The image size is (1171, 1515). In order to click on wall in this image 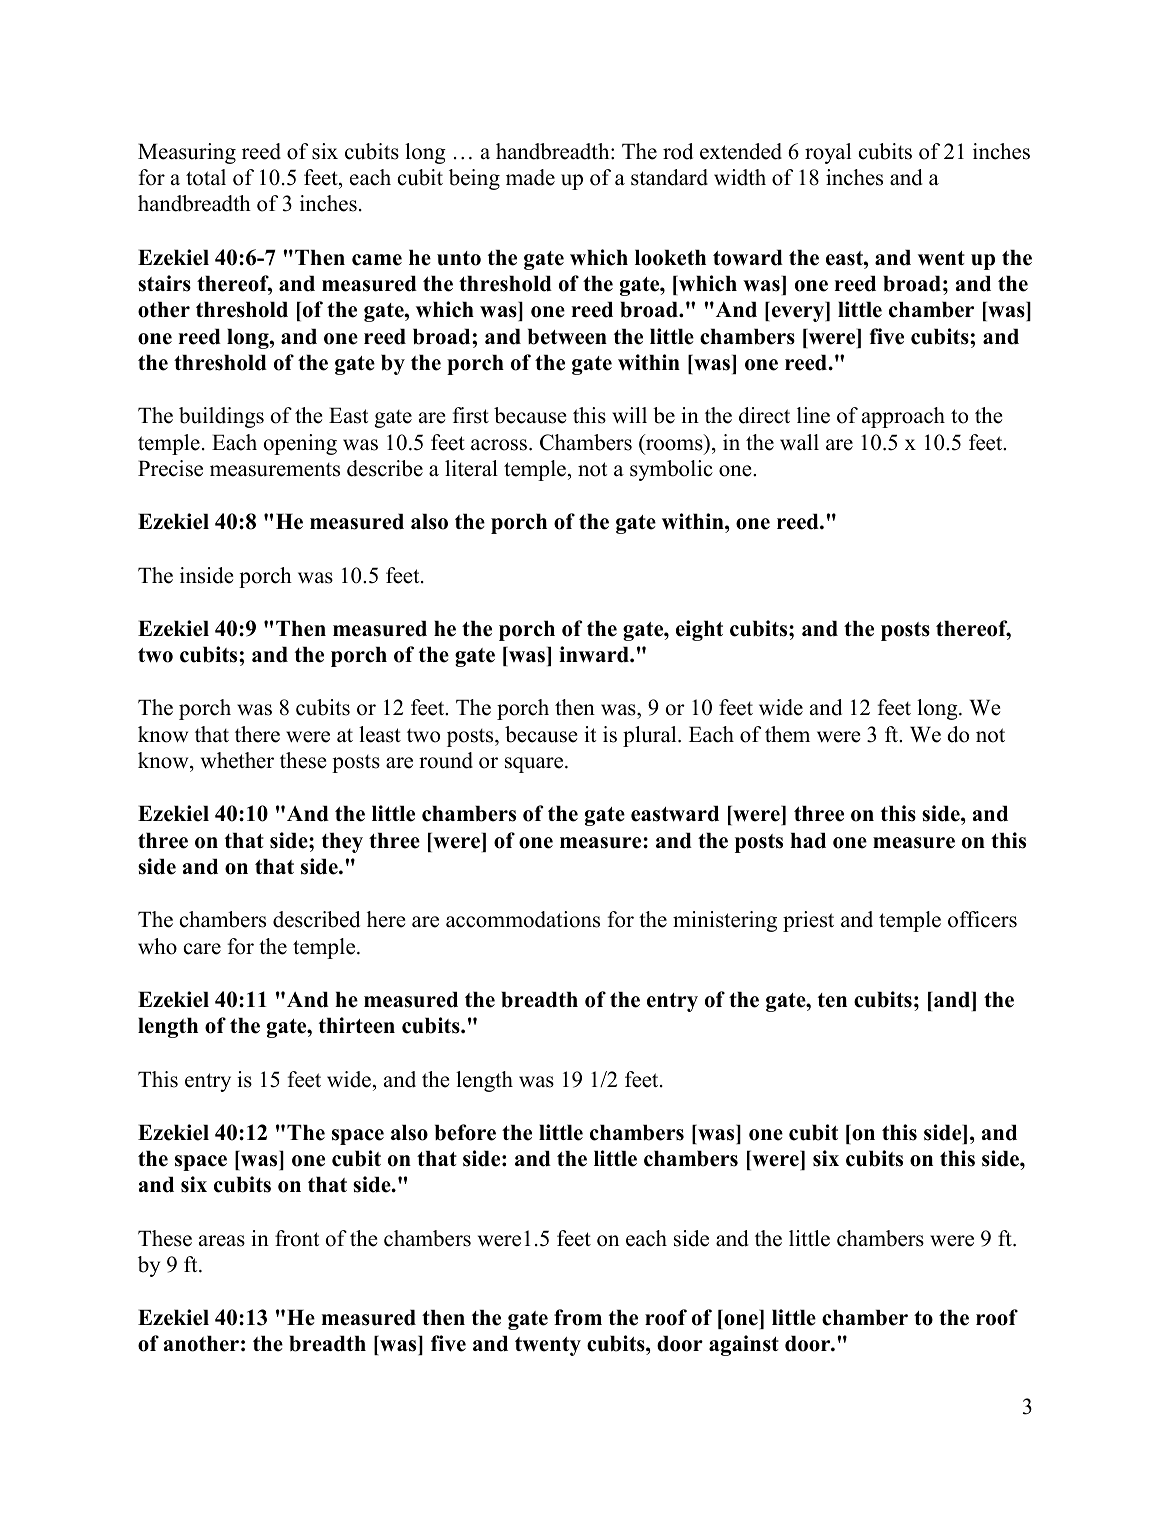, I will do `click(799, 442)`.
